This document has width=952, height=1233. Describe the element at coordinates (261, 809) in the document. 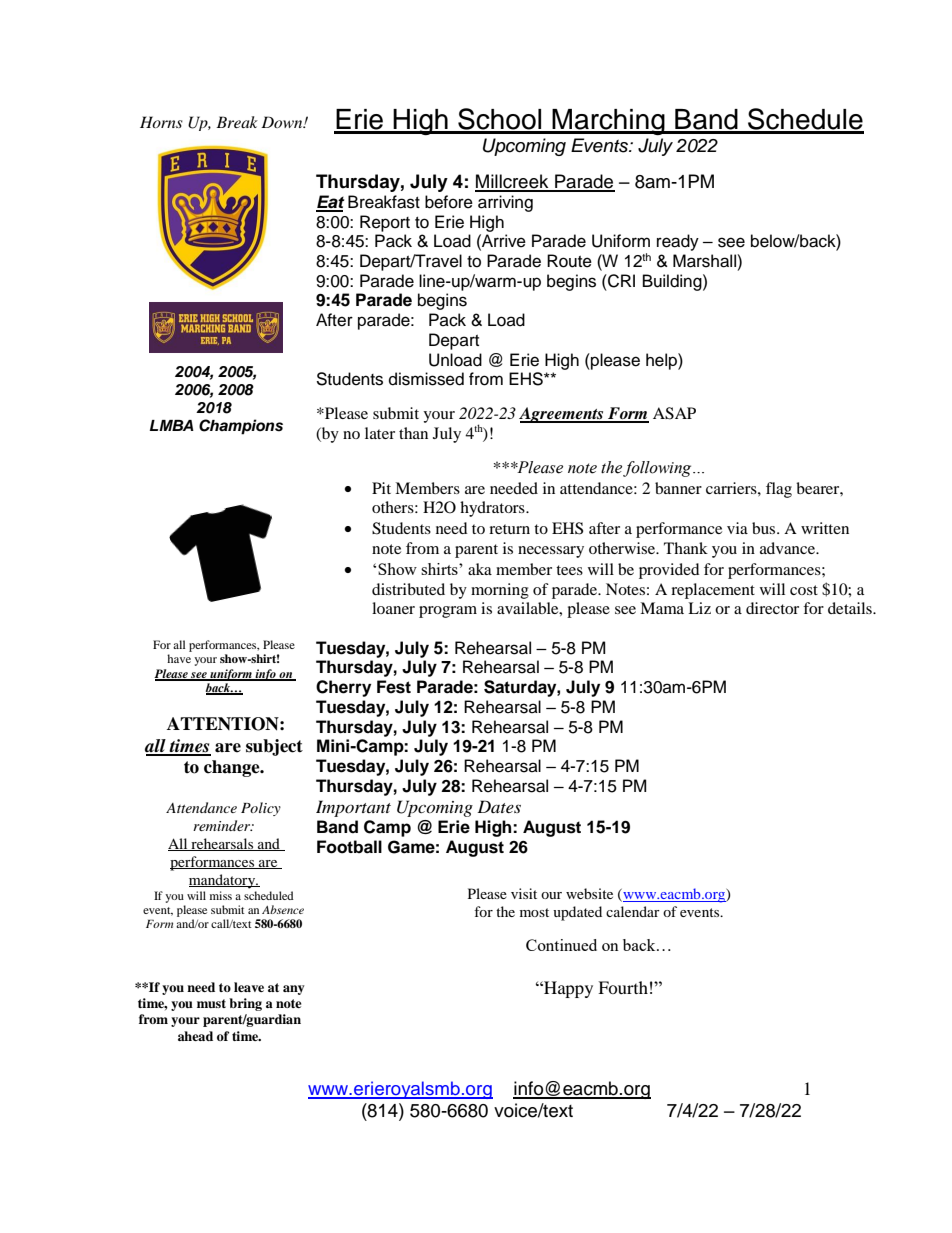

I see `Policy` at that location.
